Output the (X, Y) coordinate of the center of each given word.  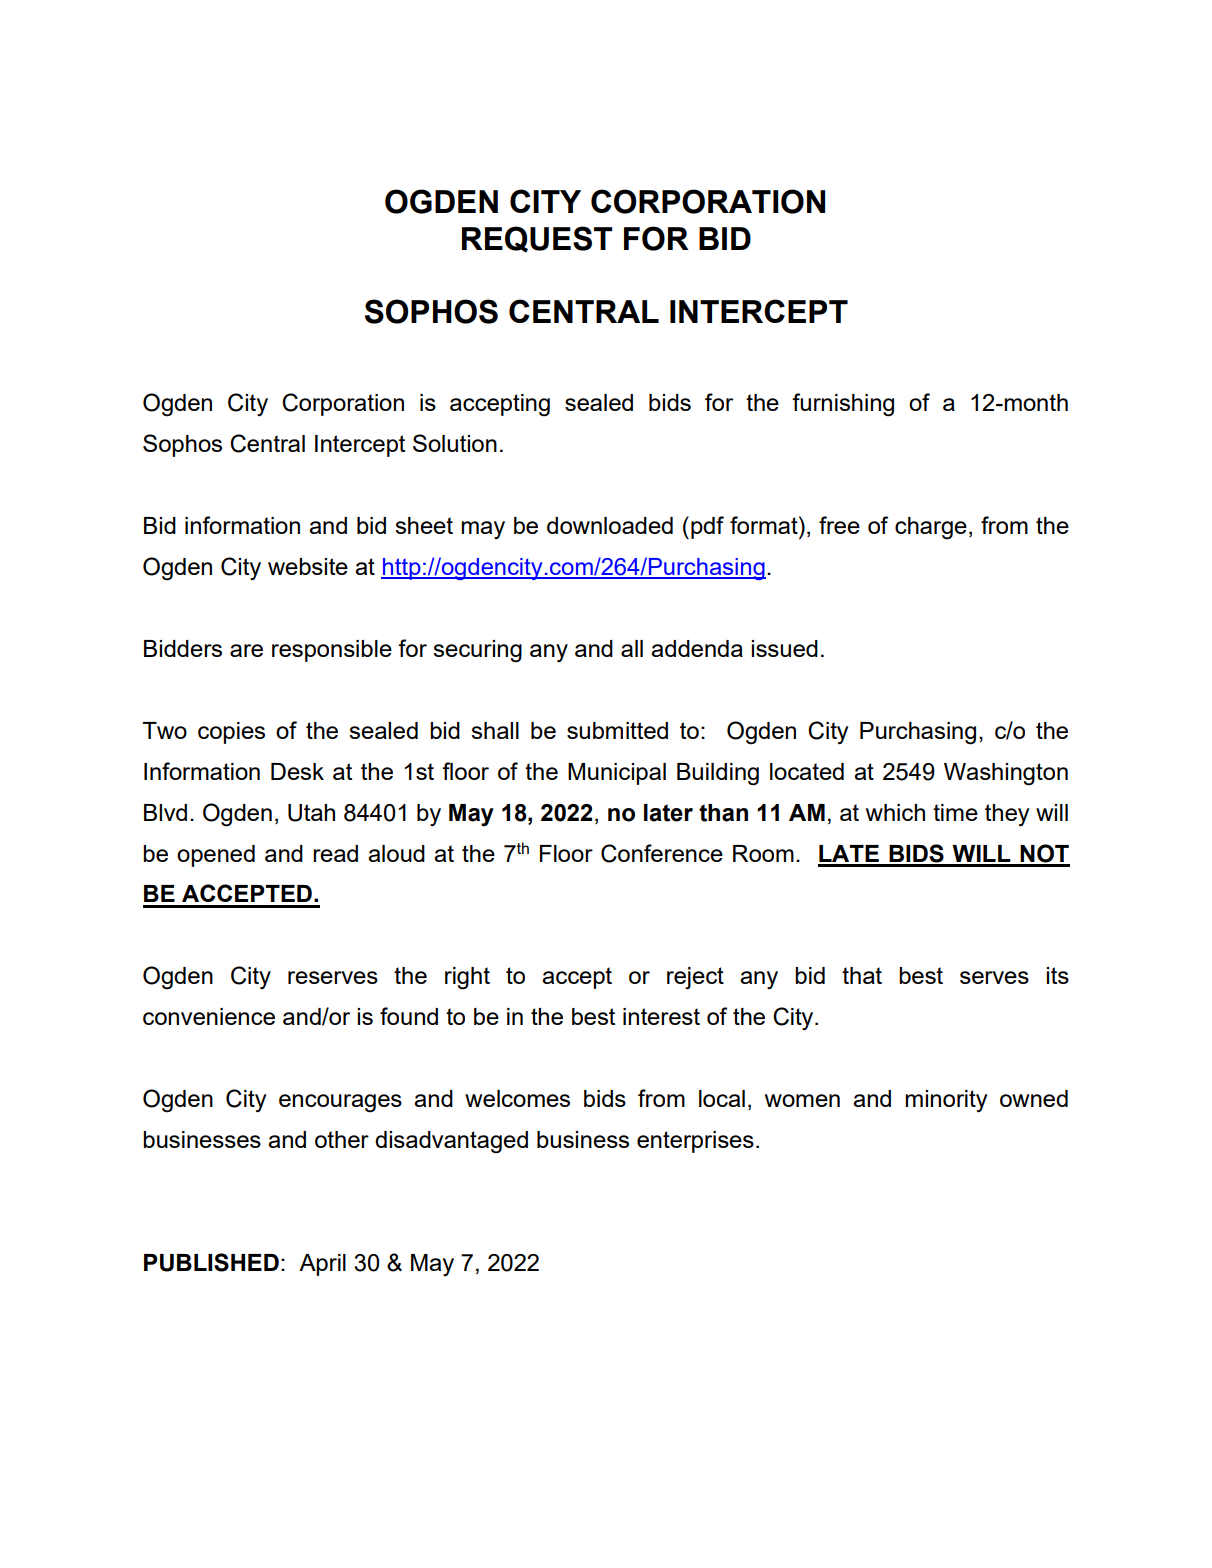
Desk (297, 771)
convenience (209, 1016)
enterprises (695, 1142)
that (862, 975)
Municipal (617, 774)
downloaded (610, 525)
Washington (1006, 774)
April (322, 1265)
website (308, 566)
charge (931, 528)
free (839, 525)
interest (661, 1016)
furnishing (843, 405)
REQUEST (537, 239)
